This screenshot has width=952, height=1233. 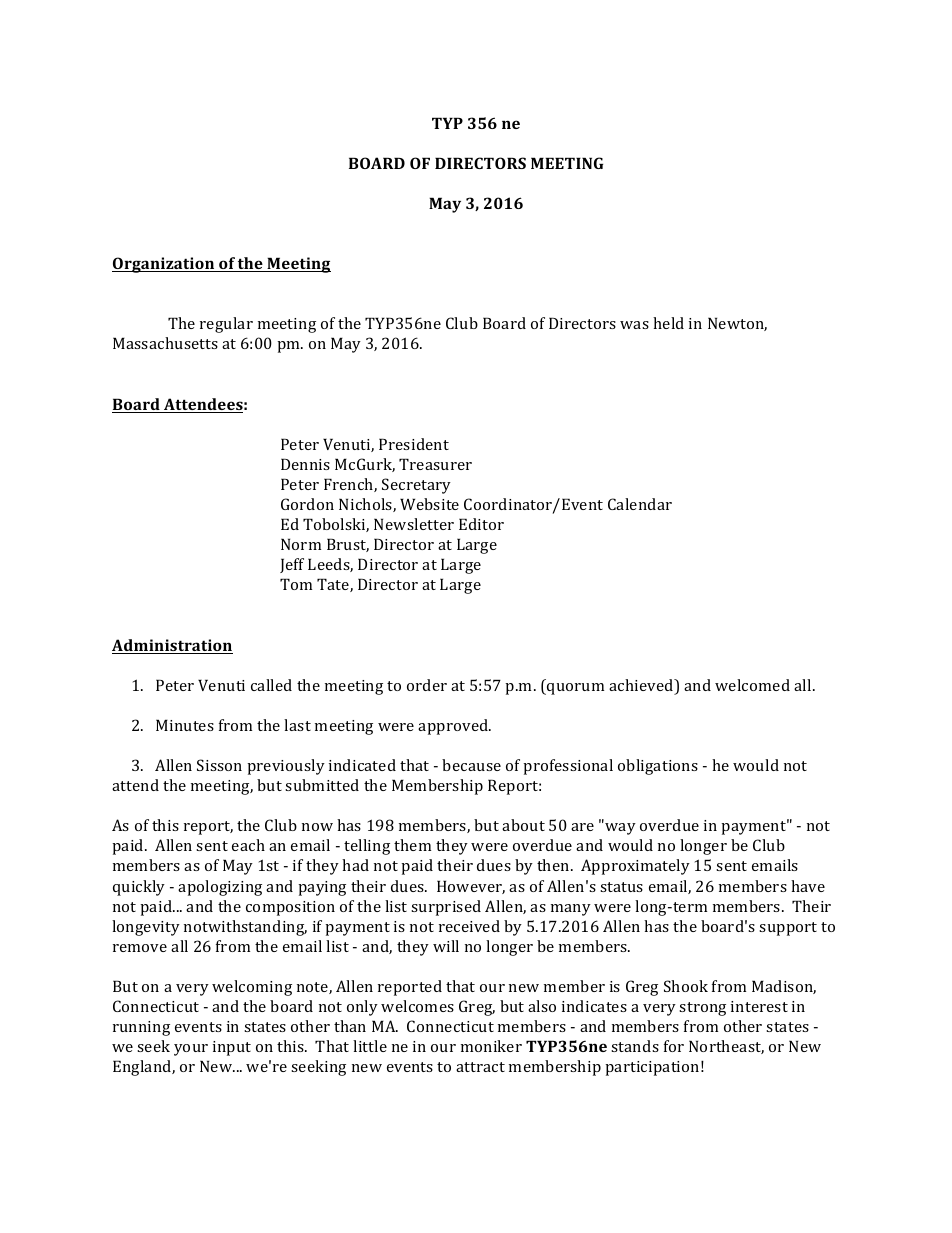 I want to click on regular, so click(x=226, y=325).
